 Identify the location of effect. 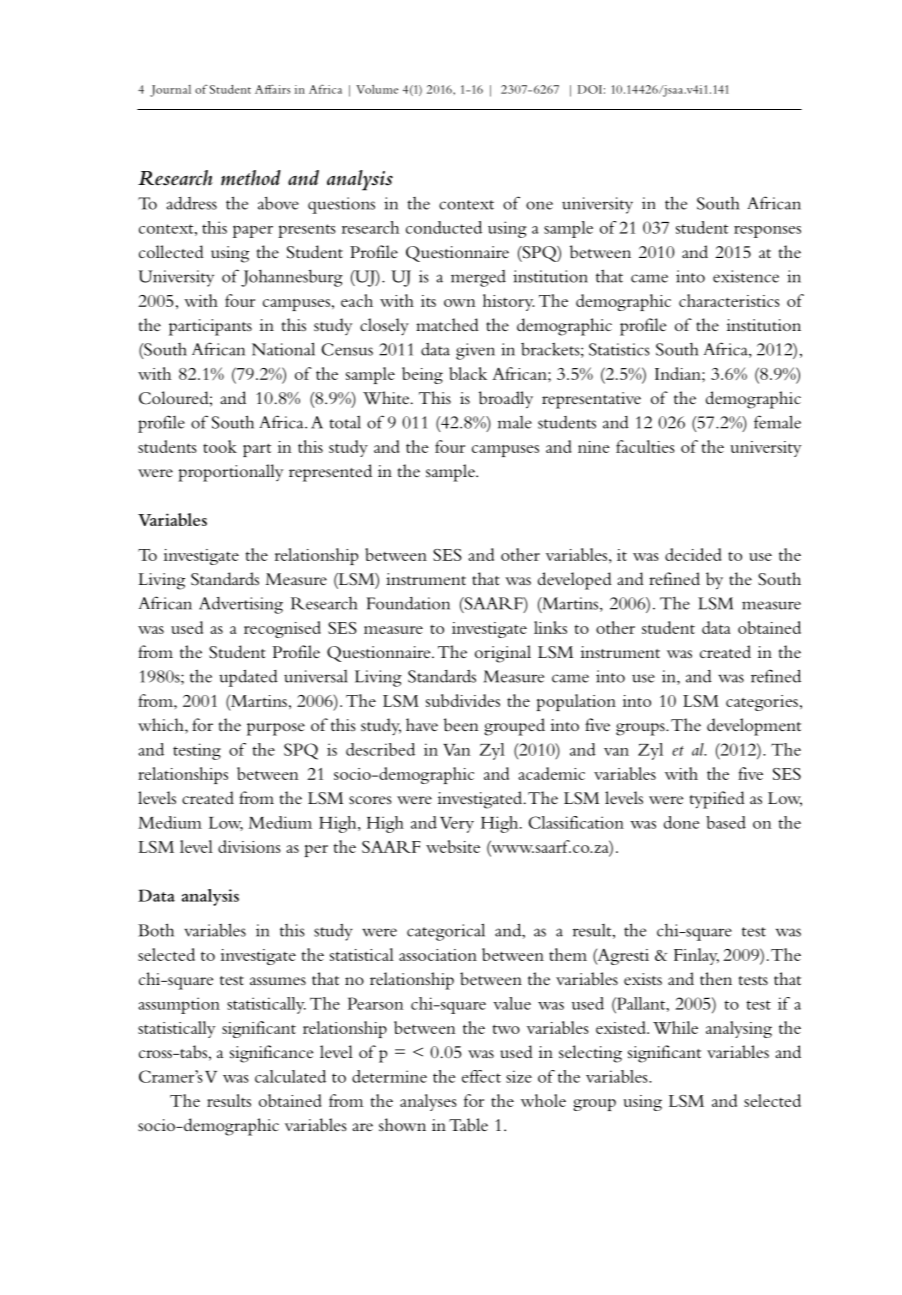
(481, 1076).
